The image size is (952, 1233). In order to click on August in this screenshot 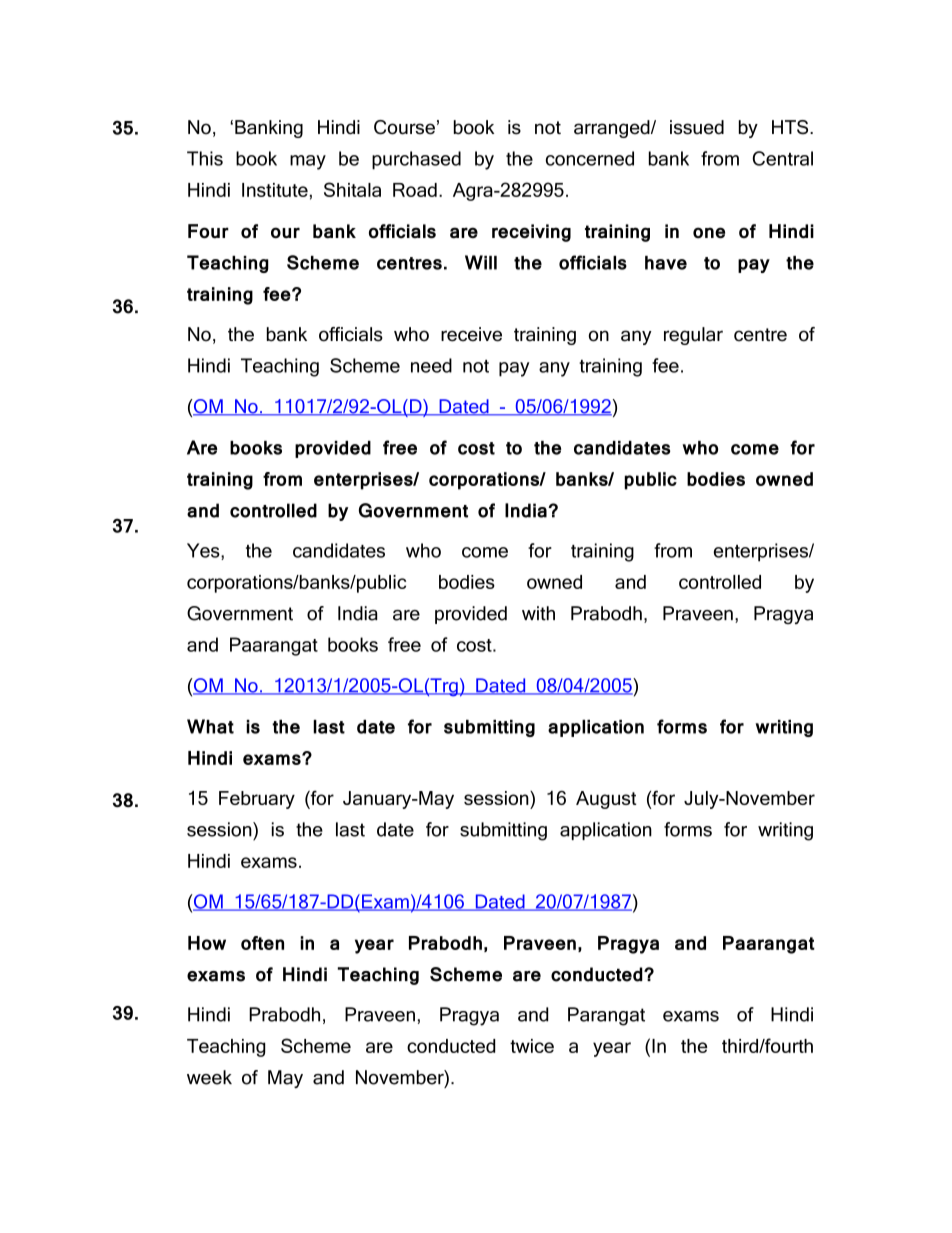, I will do `click(606, 800)`.
